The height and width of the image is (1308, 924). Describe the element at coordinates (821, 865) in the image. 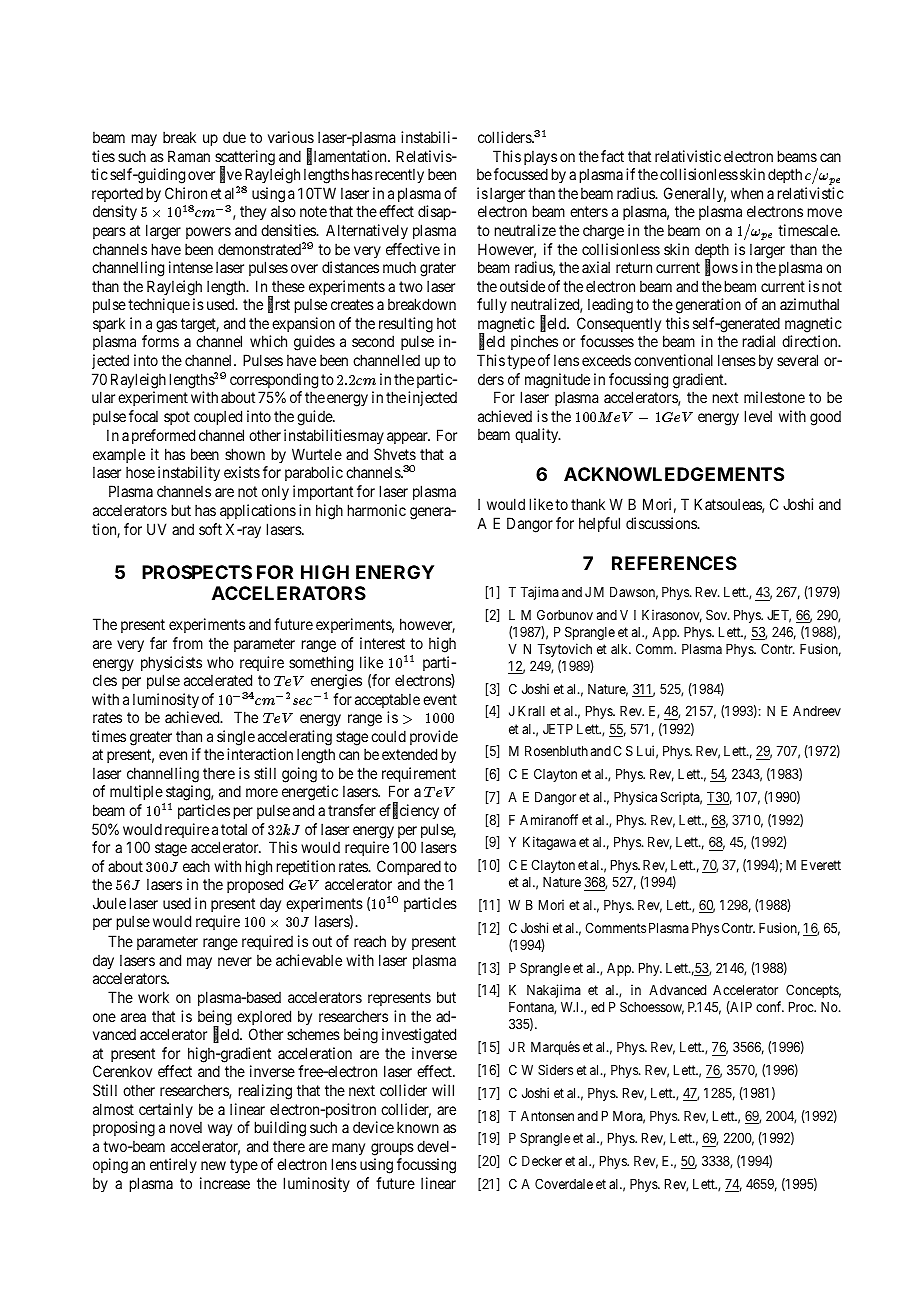

I see `Everett` at that location.
